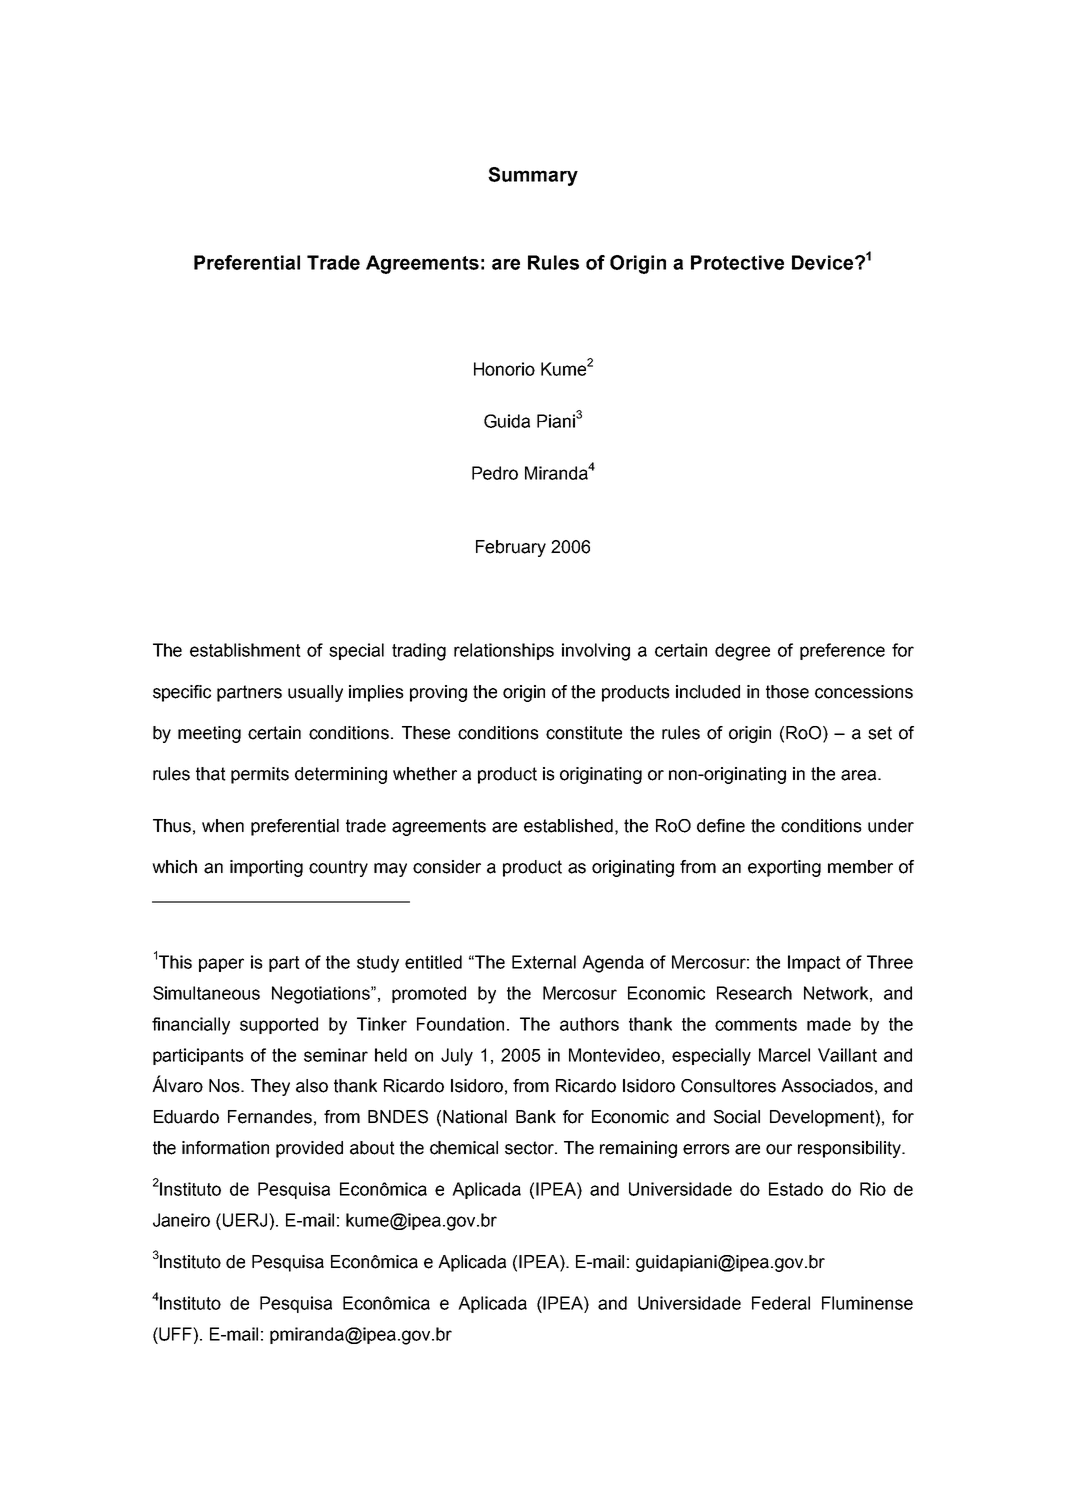  What do you see at coordinates (737, 262) in the screenshot?
I see `Protective` at bounding box center [737, 262].
